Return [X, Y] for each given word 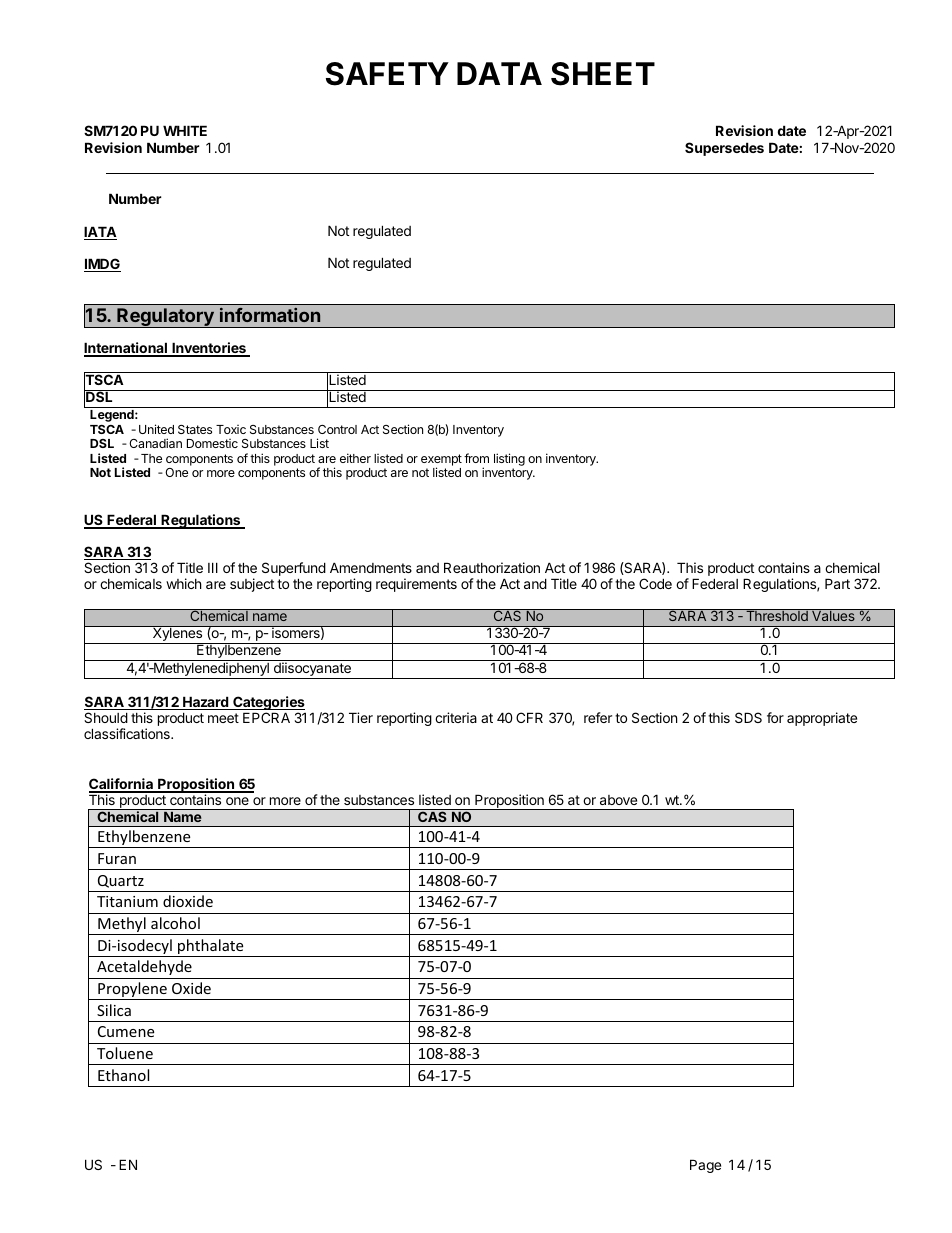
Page [705, 1166]
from [476, 458]
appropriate [822, 719]
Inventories [209, 349]
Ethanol [123, 1075]
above [618, 800]
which [184, 583]
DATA [499, 73]
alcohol [175, 923]
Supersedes [724, 149]
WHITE [185, 130]
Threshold [777, 615]
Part [837, 583]
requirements [416, 585]
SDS [748, 717]
